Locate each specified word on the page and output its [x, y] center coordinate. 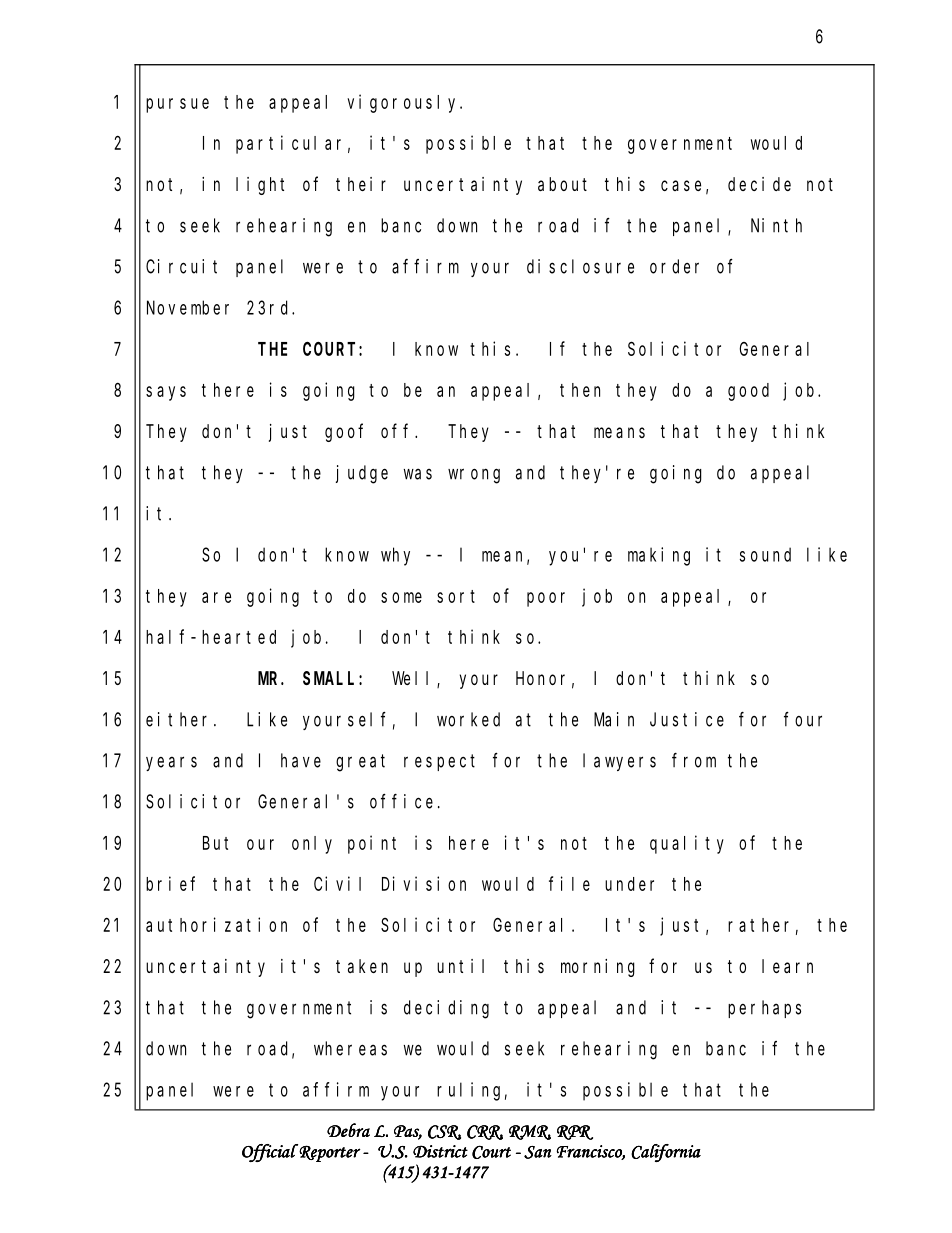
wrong [474, 476]
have [301, 760]
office [401, 801]
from [694, 760]
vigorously [404, 103]
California [666, 1153]
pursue [177, 105]
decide [759, 184]
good [748, 392]
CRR [485, 1132]
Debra [348, 1130]
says [166, 393]
